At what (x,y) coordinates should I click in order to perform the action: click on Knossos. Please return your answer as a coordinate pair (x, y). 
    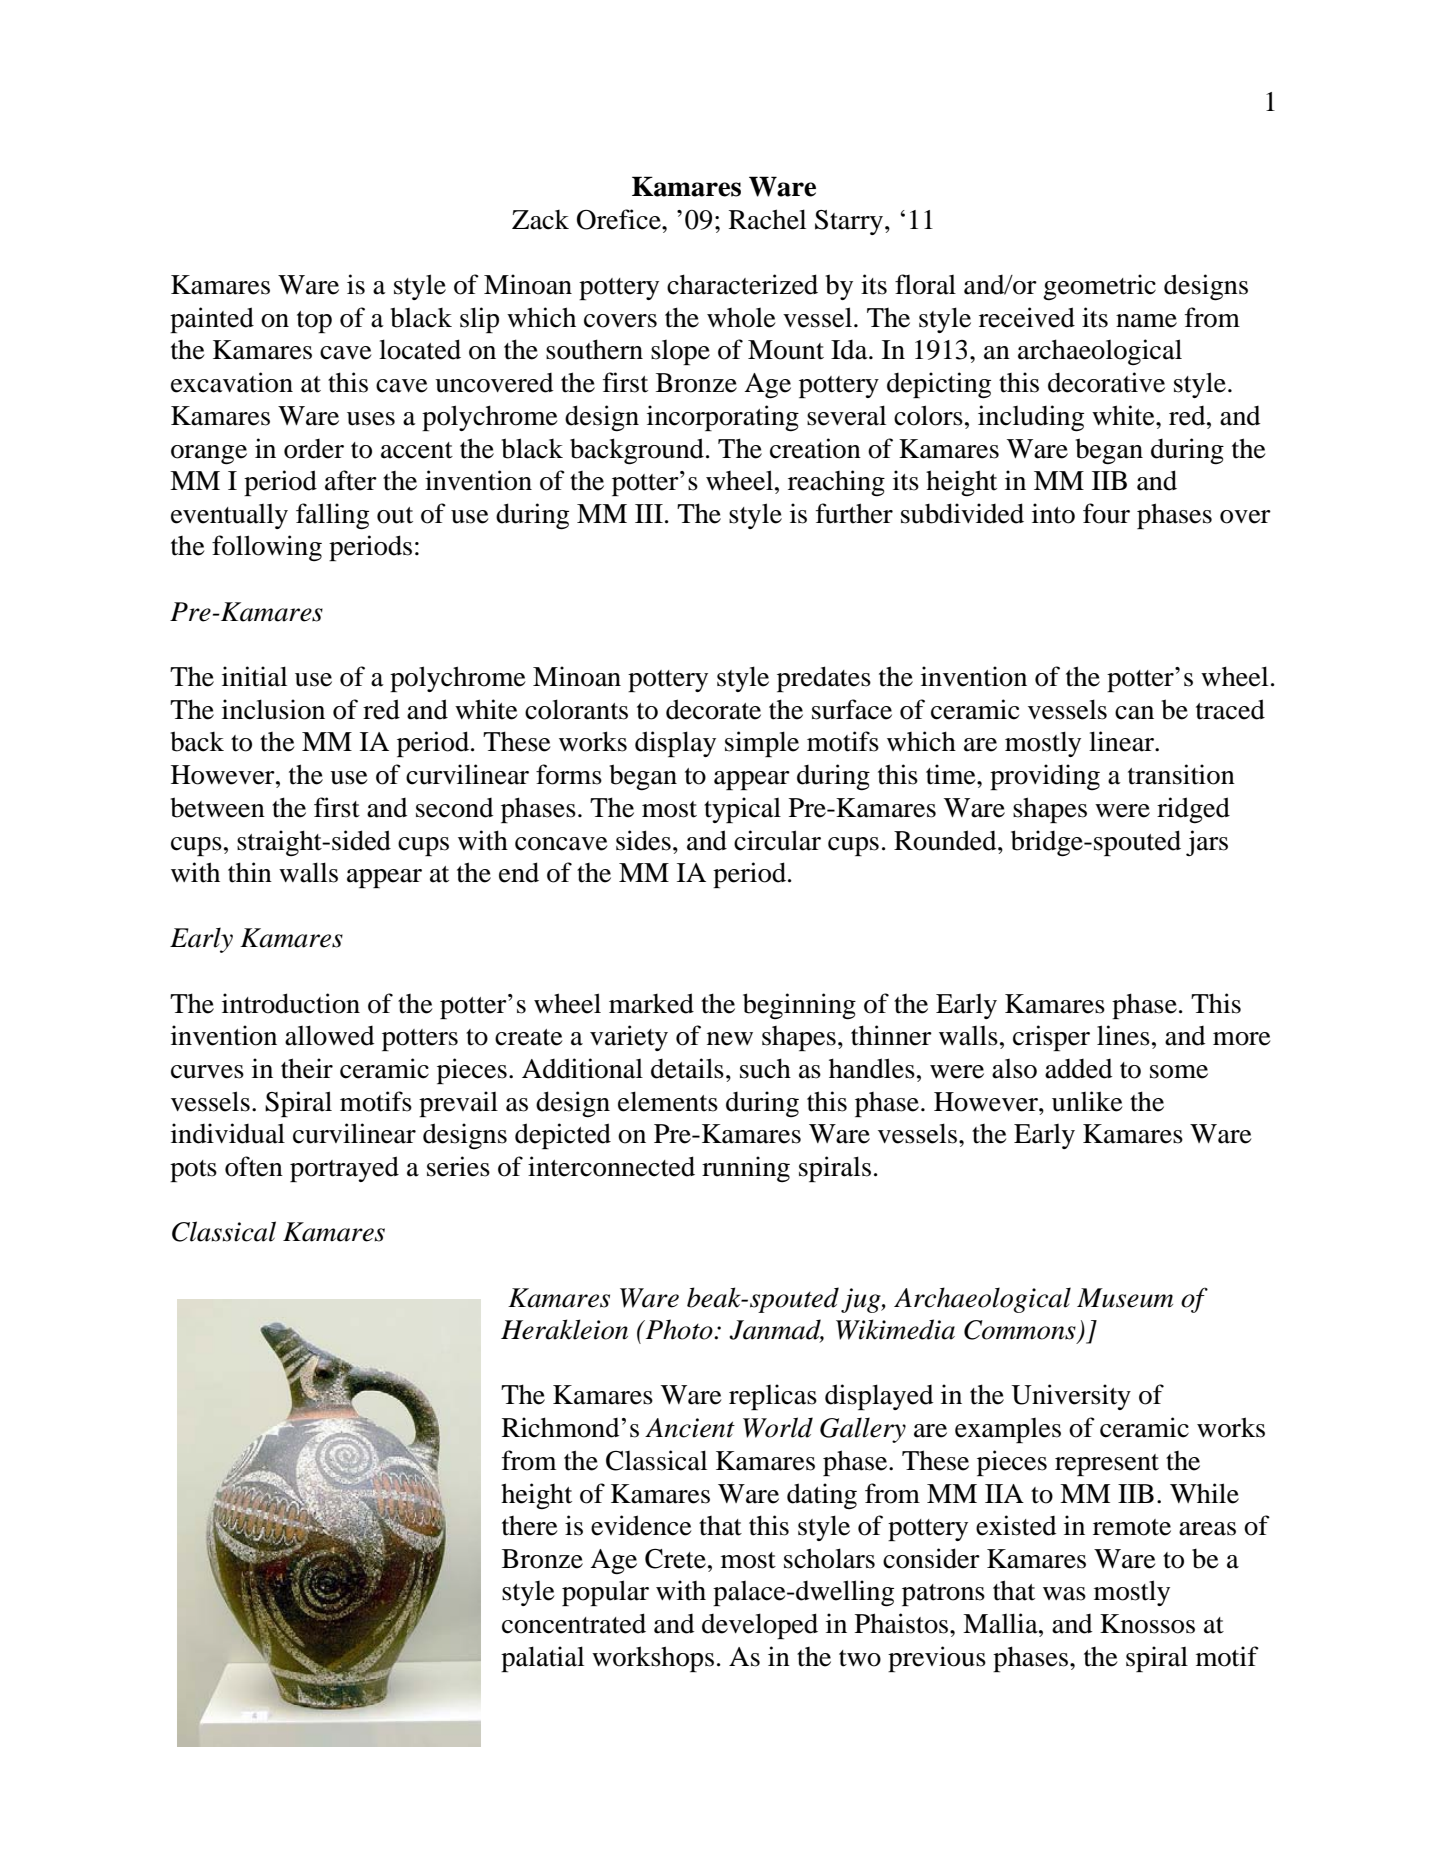
    Looking at the image, I should click on (1147, 1624).
